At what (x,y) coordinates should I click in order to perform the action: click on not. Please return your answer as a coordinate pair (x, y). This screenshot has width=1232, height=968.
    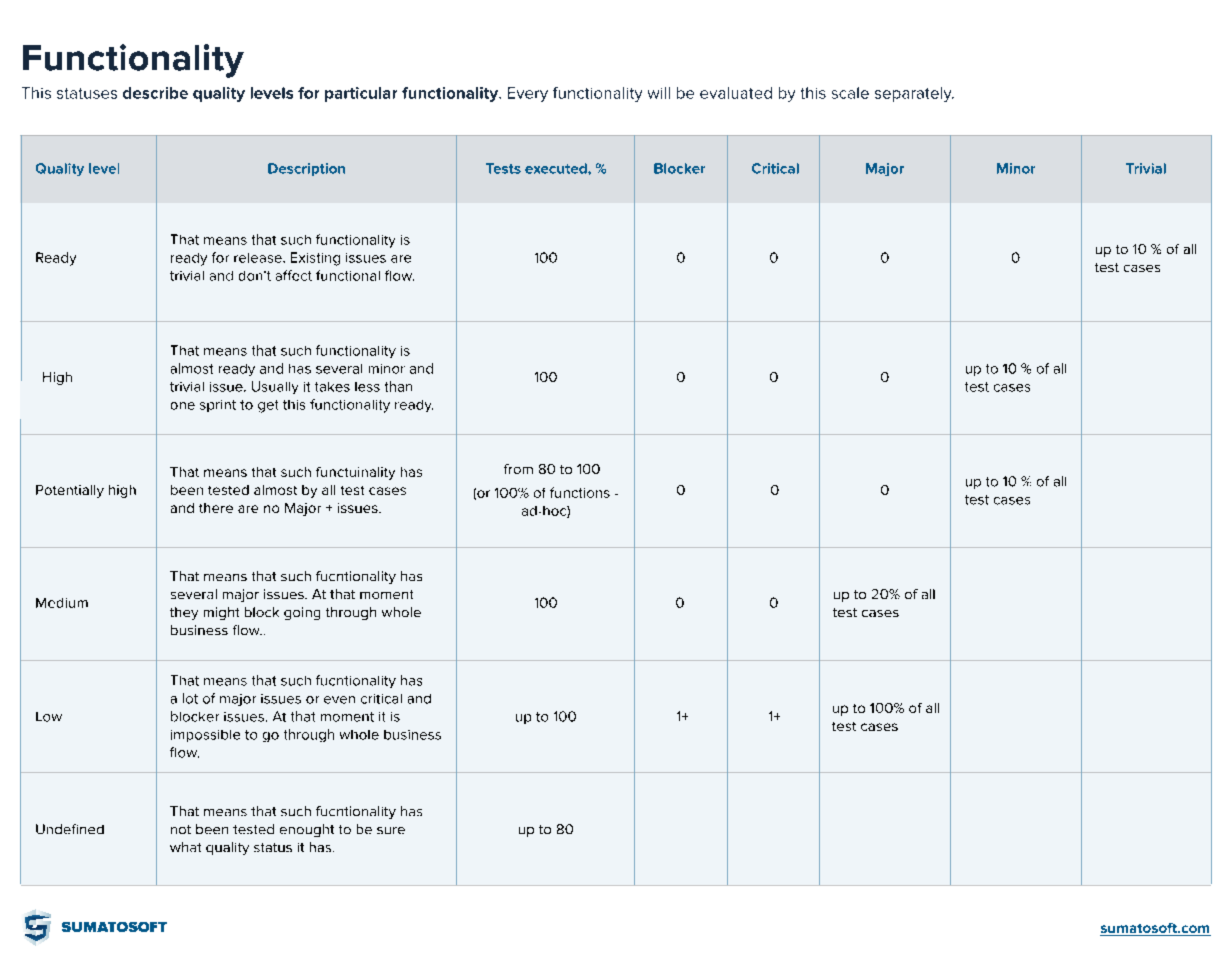
    Looking at the image, I should click on (181, 829).
